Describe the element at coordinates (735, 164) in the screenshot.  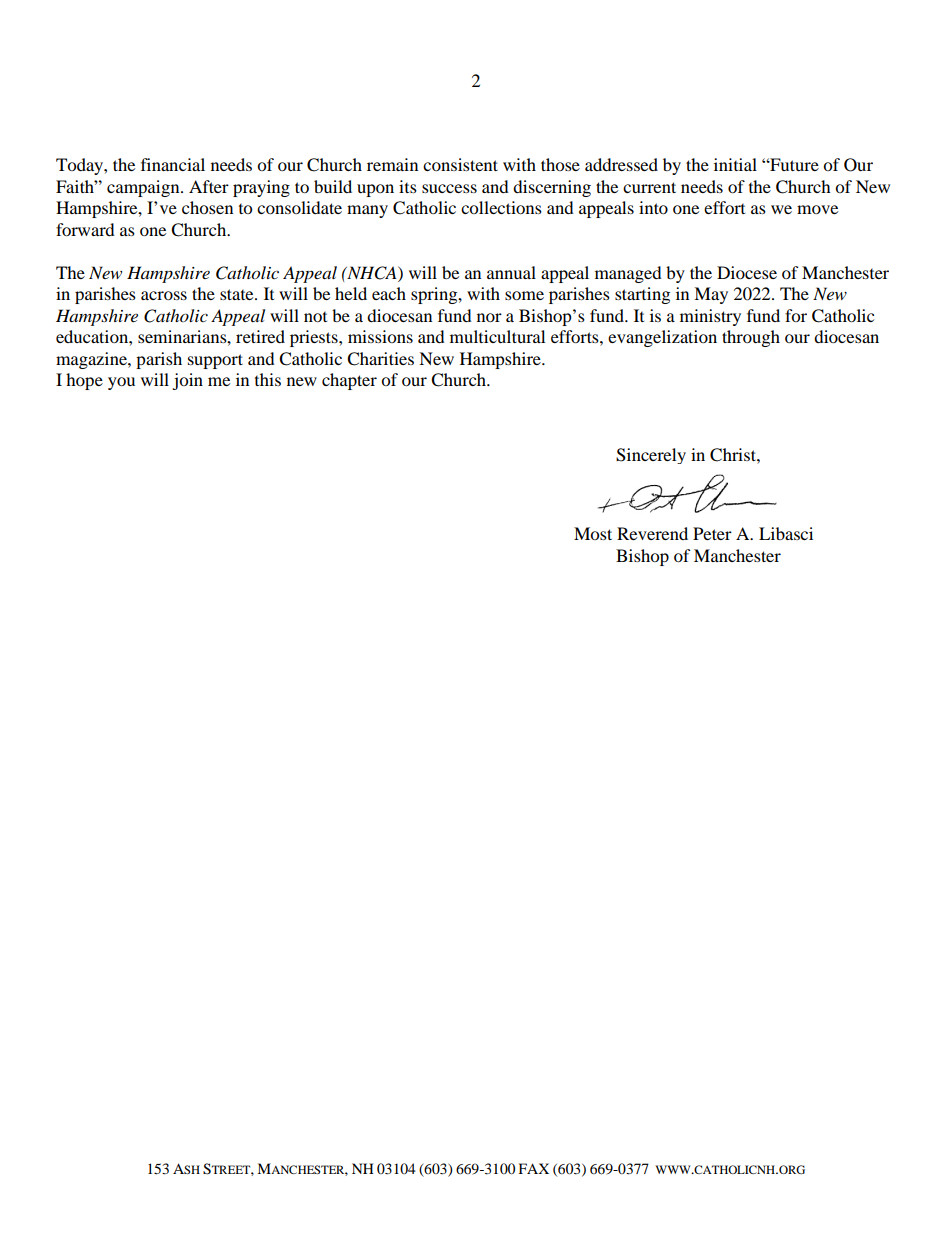
I see `initial` at that location.
